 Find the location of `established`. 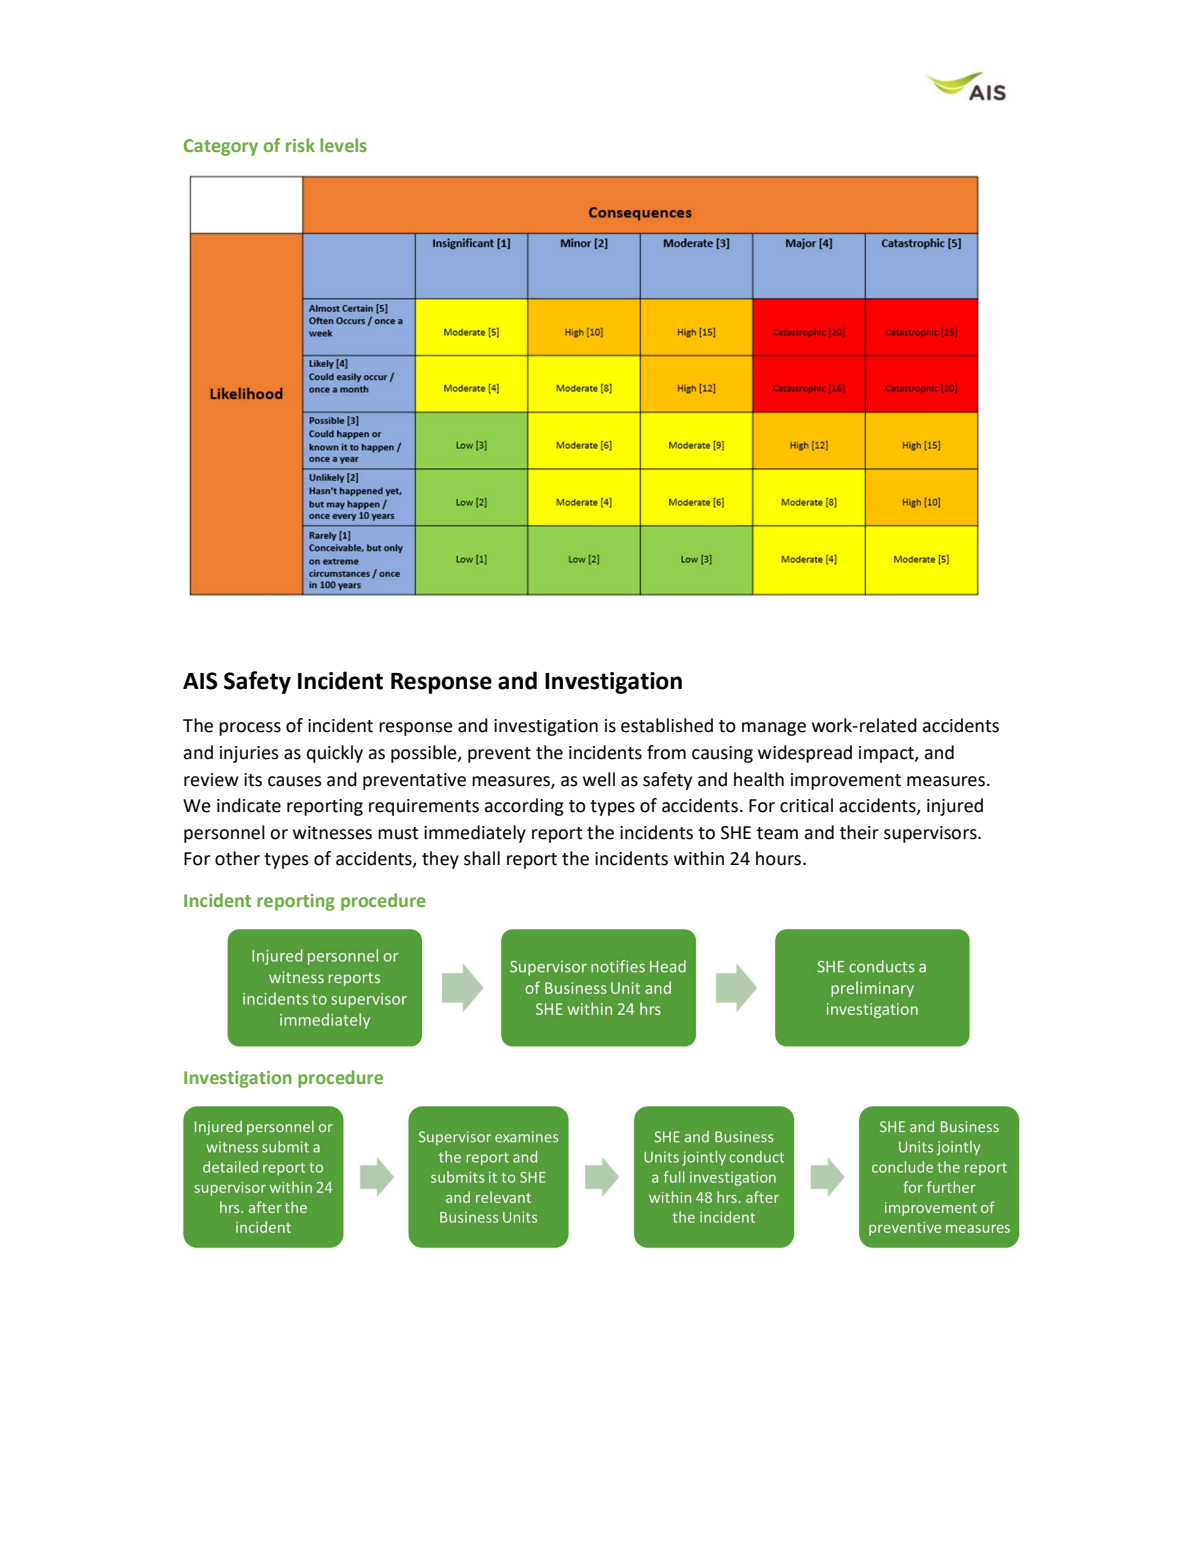

established is located at coordinates (667, 725).
